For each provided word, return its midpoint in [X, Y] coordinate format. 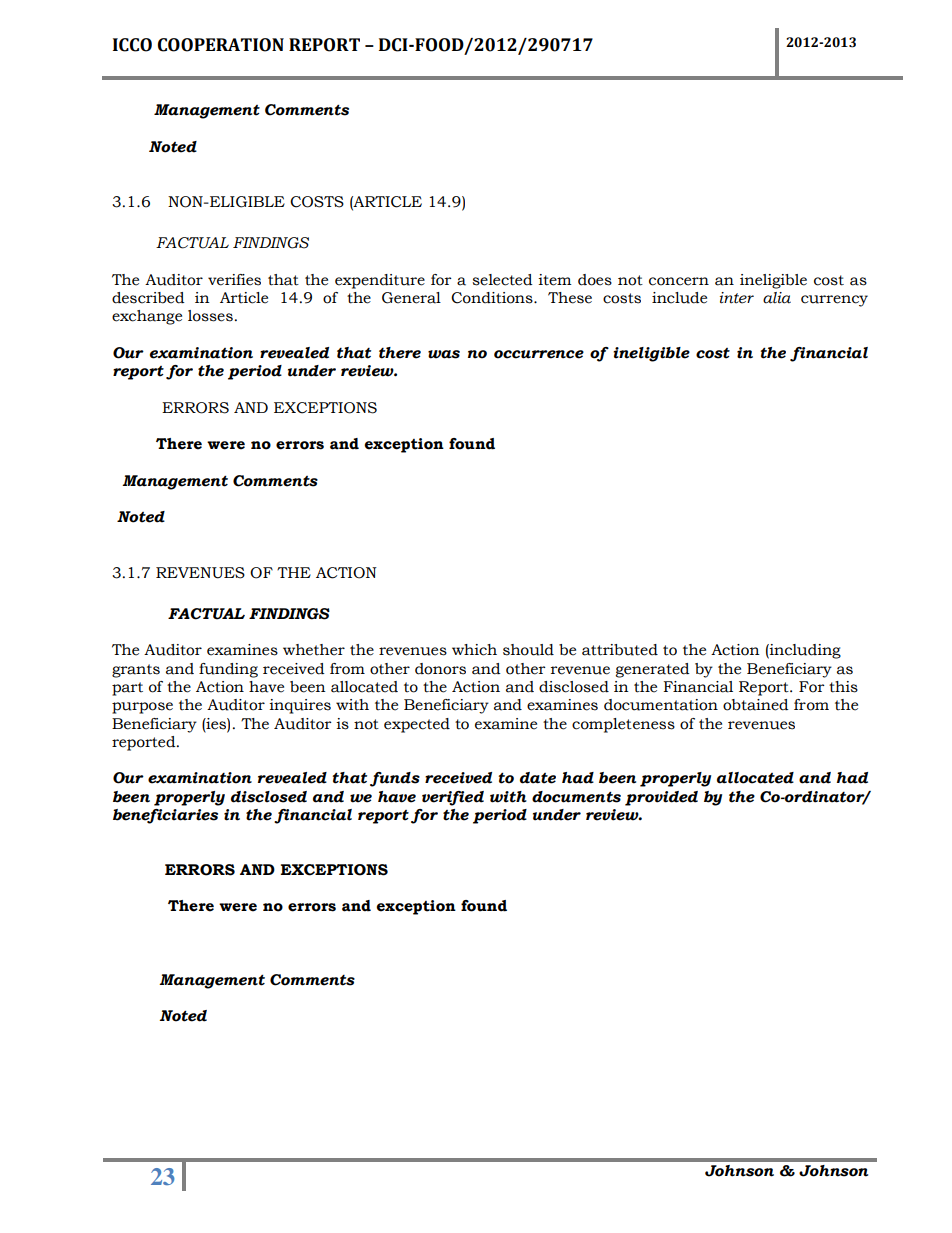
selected [502, 280]
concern [679, 281]
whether [314, 650]
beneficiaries [165, 816]
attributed [620, 650]
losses [210, 316]
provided [661, 798]
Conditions [493, 298]
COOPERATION [221, 45]
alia [777, 298]
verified [453, 798]
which [474, 650]
